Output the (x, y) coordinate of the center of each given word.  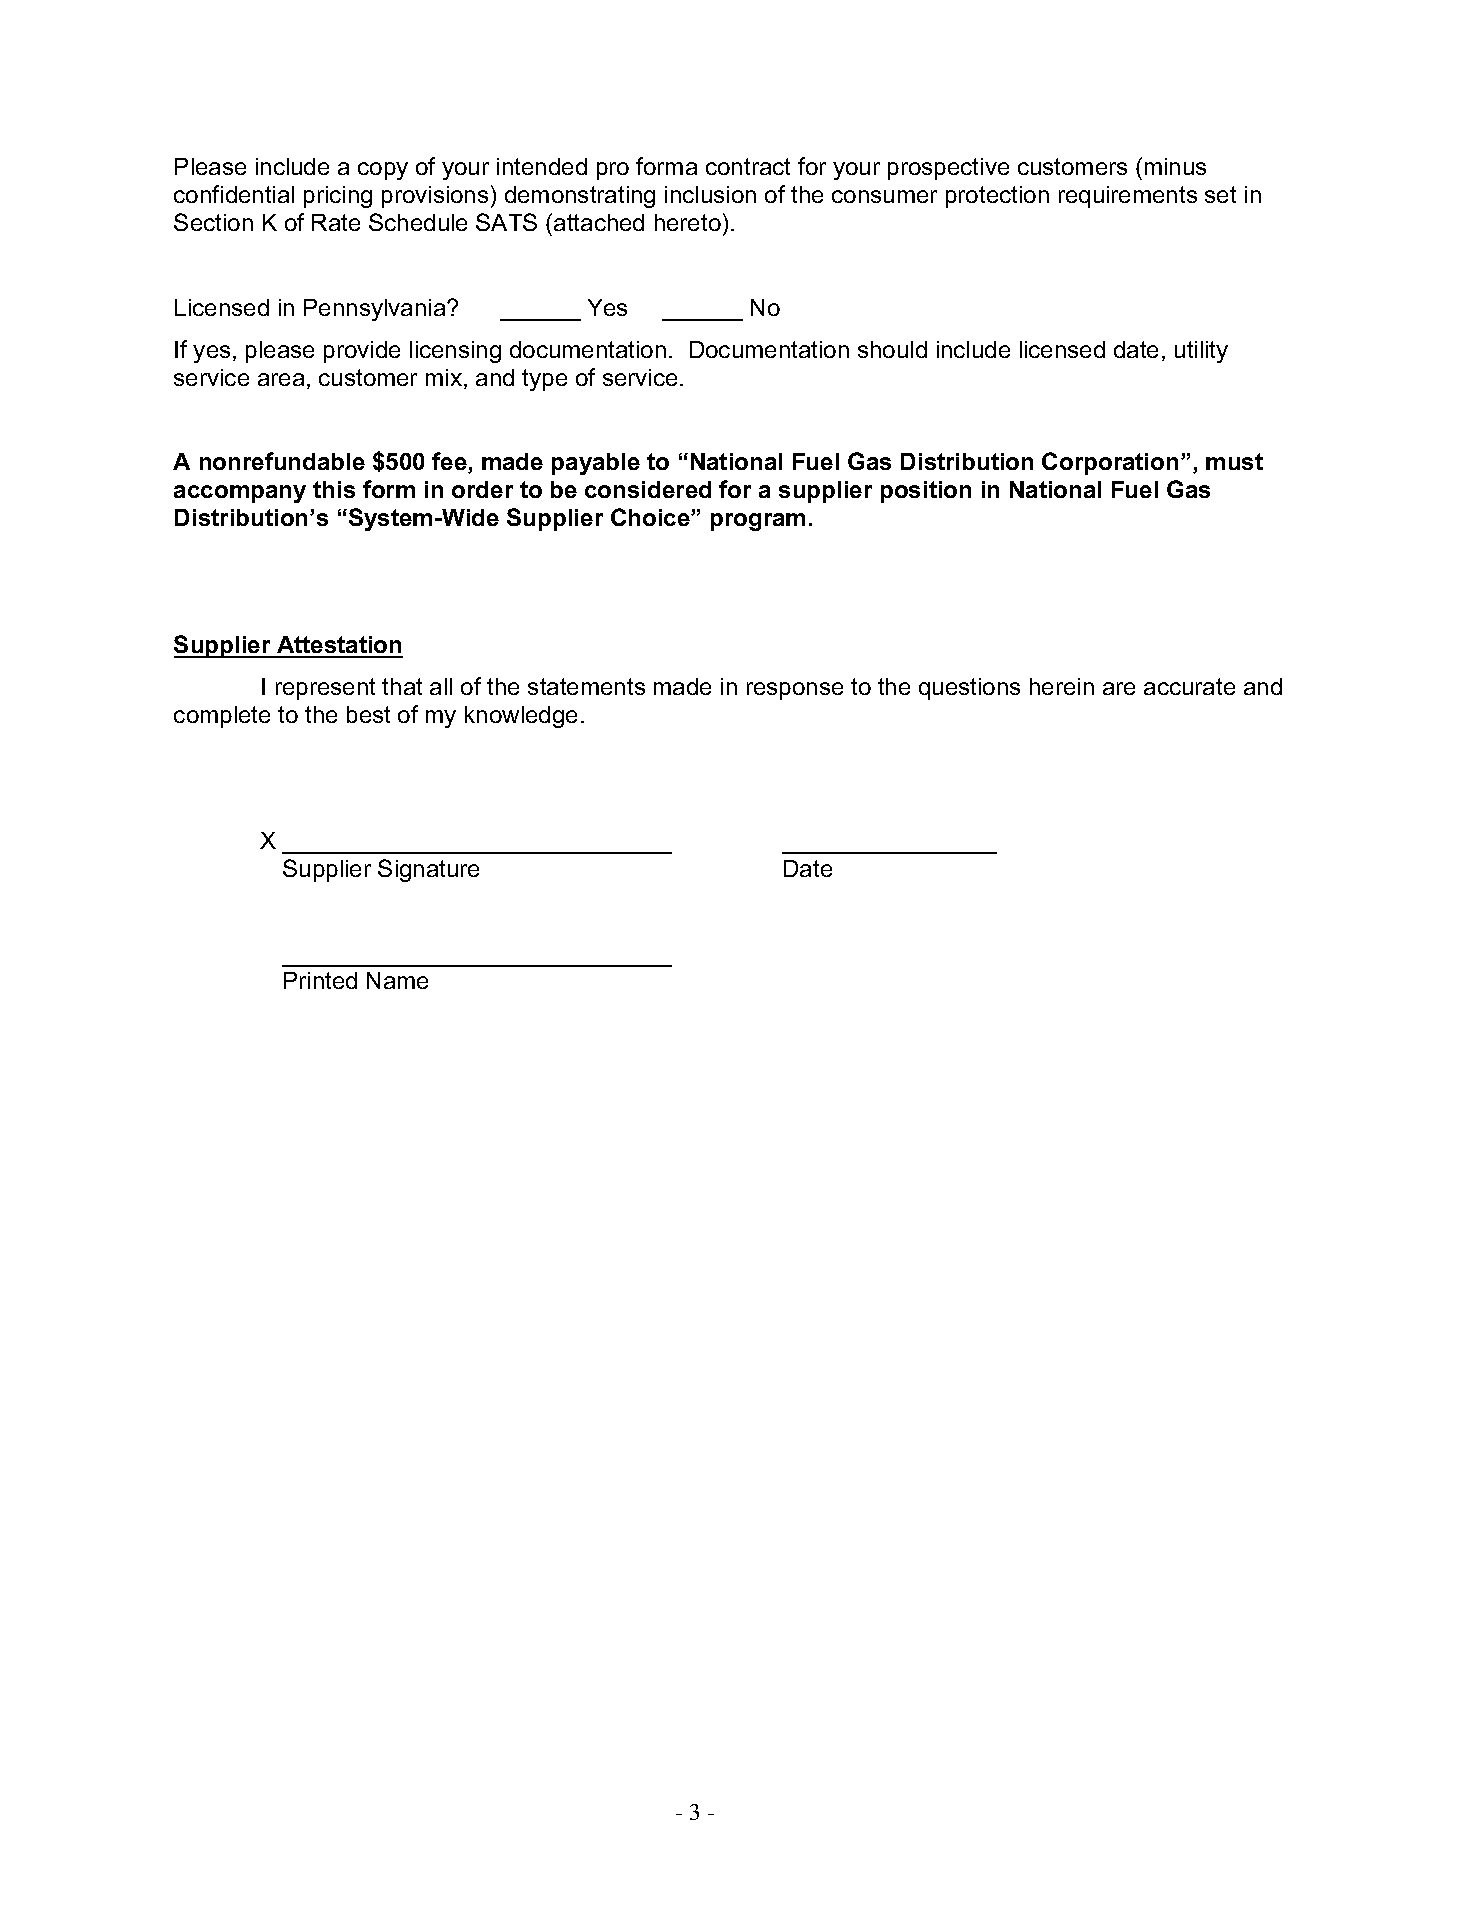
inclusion (710, 194)
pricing (338, 197)
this (334, 489)
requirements (1128, 197)
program (758, 522)
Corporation (1110, 463)
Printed (320, 980)
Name (397, 980)
